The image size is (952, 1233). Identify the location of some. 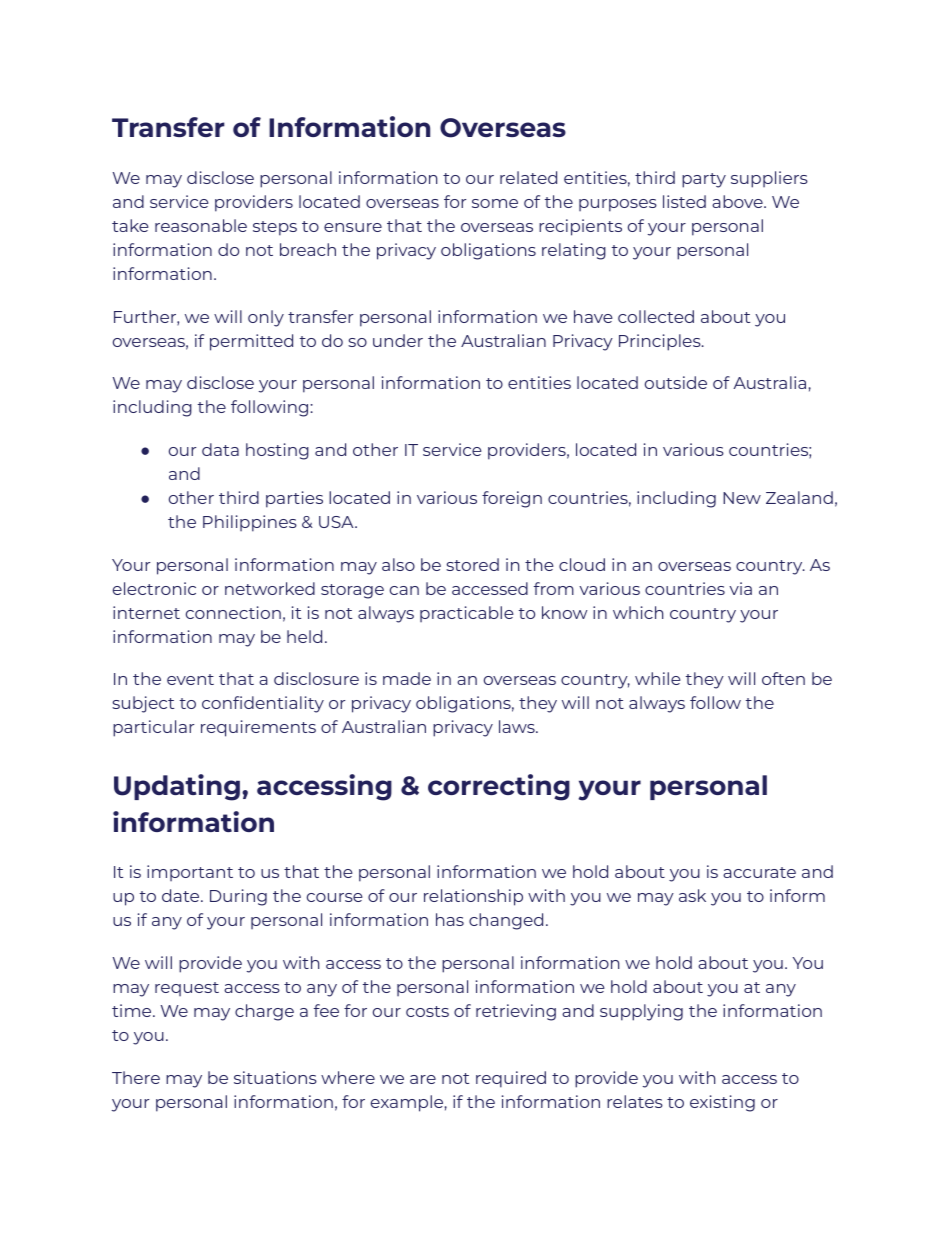
(495, 203).
